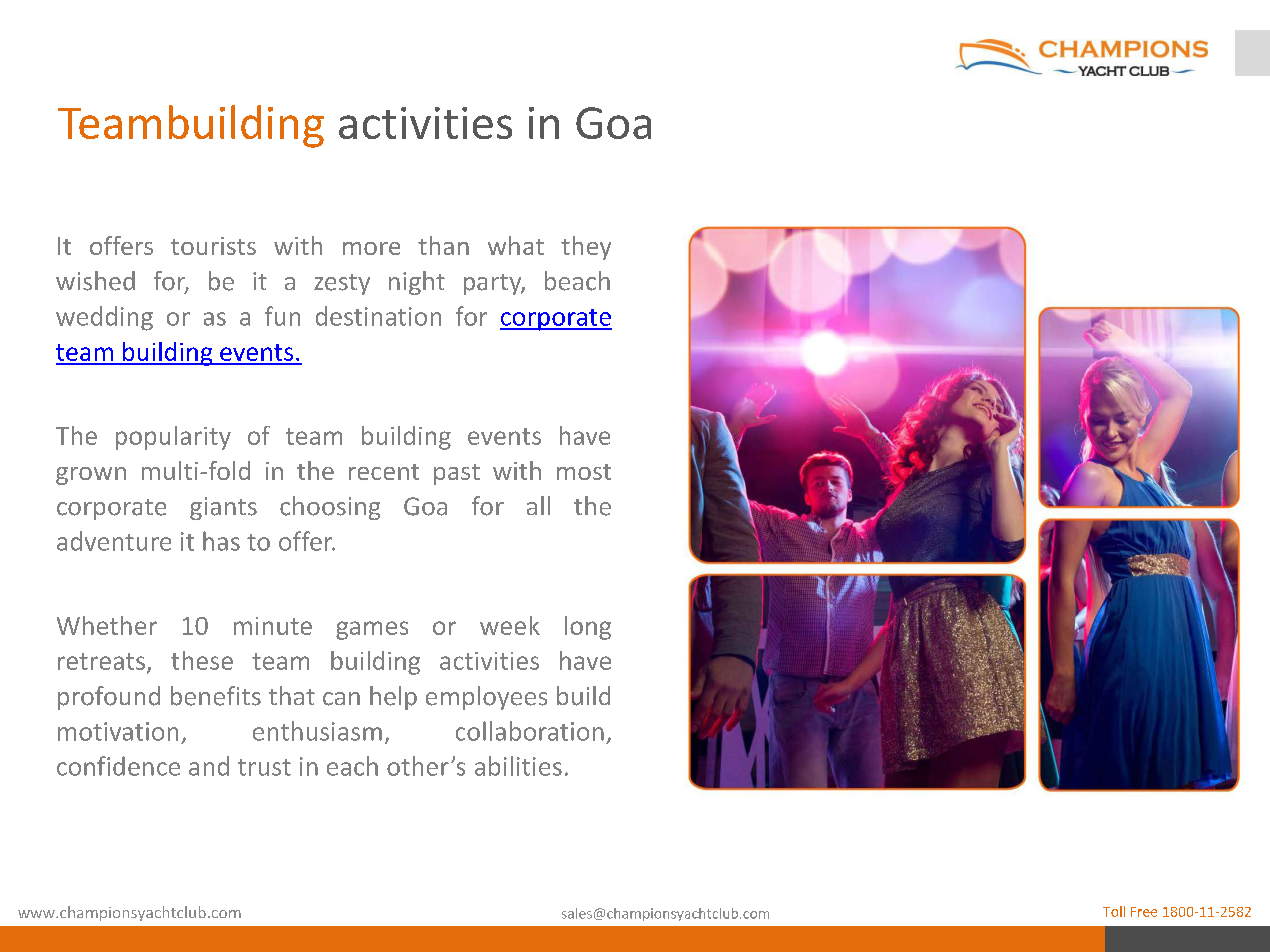 Image resolution: width=1270 pixels, height=952 pixels. What do you see at coordinates (118, 766) in the document?
I see `confidence` at bounding box center [118, 766].
